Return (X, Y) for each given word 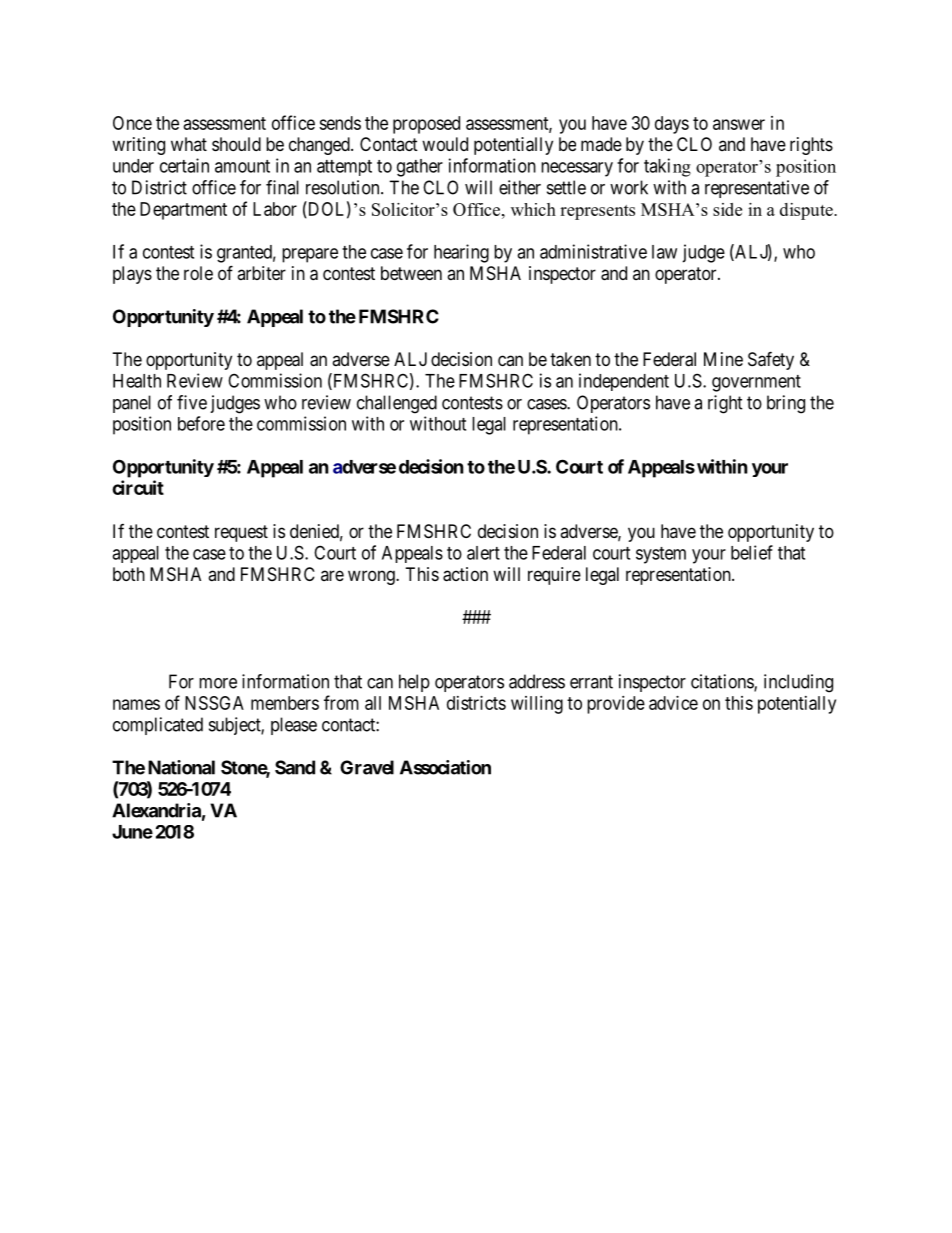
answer (739, 124)
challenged (397, 404)
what (189, 144)
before (201, 423)
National (181, 767)
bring (786, 404)
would (445, 144)
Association (445, 767)
